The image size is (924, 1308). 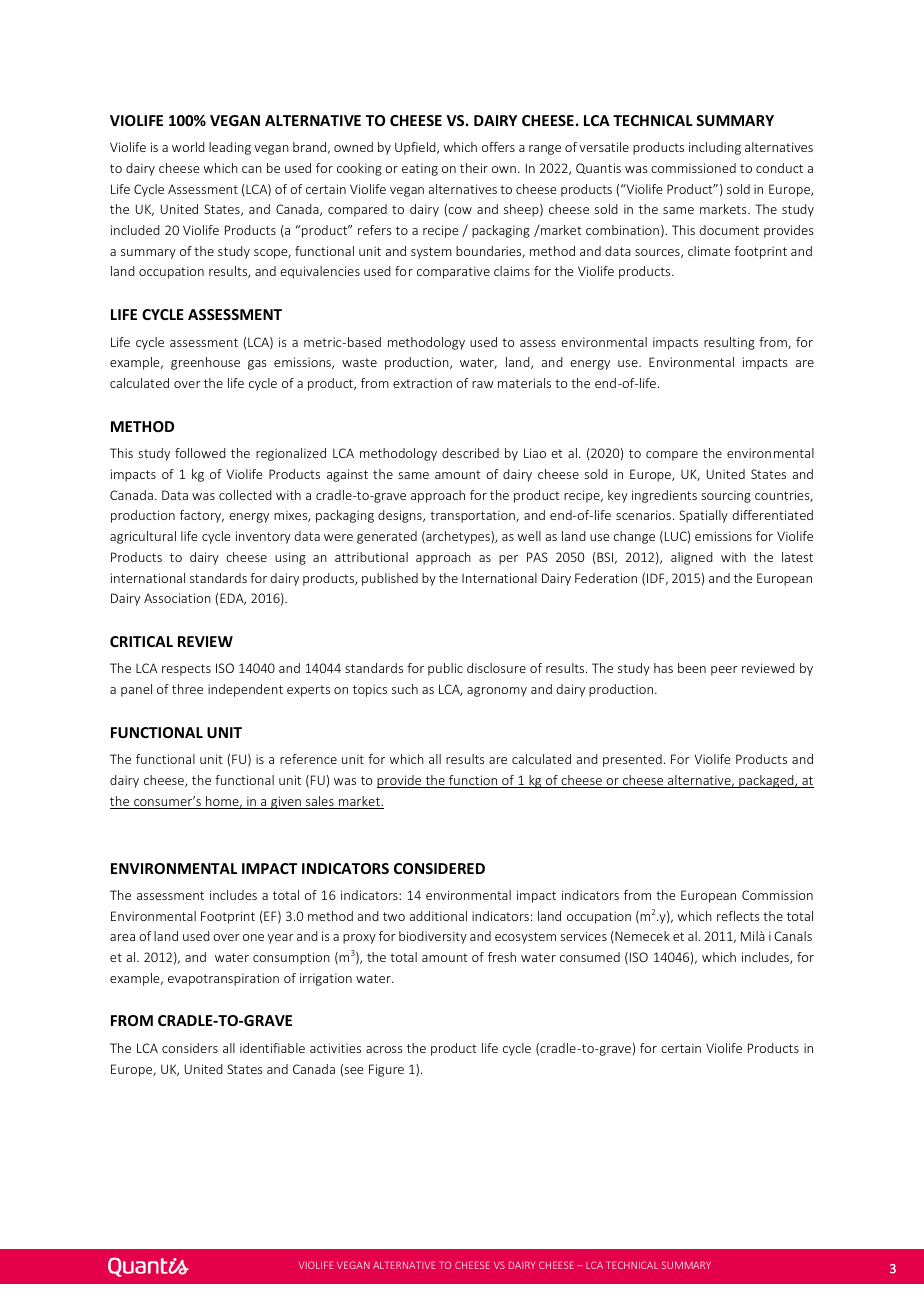 What do you see at coordinates (188, 147) in the document?
I see `world` at bounding box center [188, 147].
